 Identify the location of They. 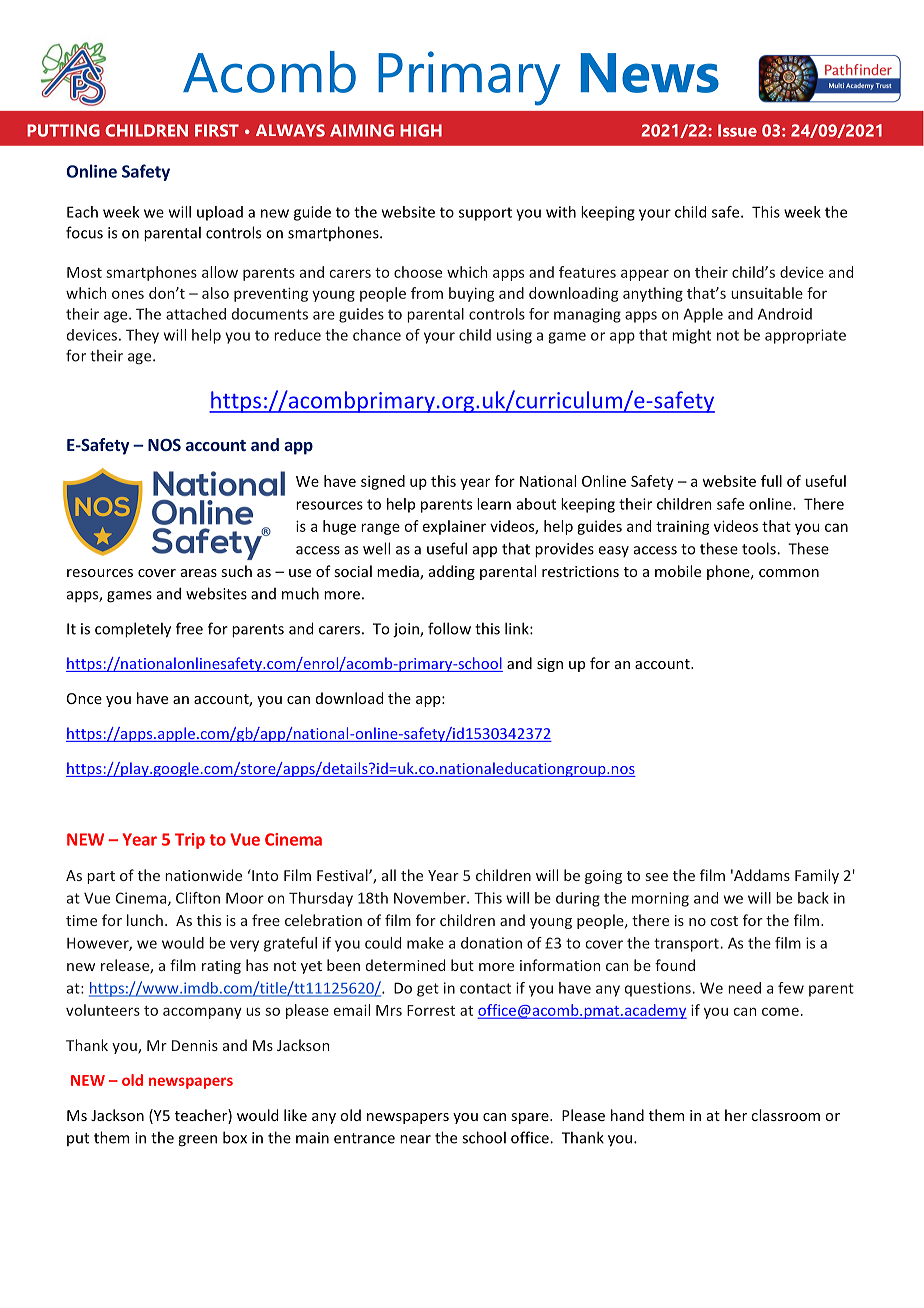
(142, 336).
